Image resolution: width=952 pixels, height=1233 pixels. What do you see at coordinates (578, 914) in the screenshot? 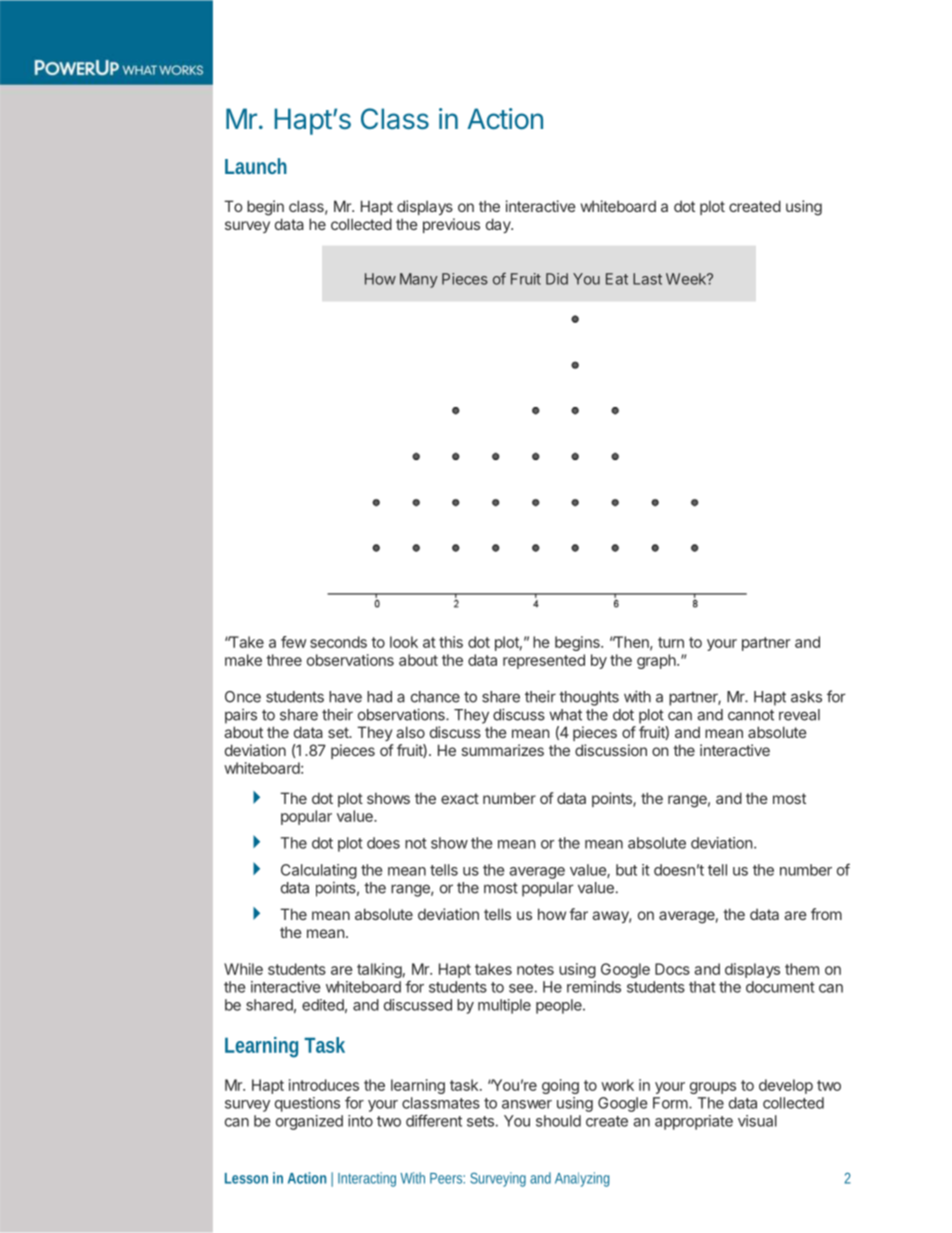
I see `far` at bounding box center [578, 914].
